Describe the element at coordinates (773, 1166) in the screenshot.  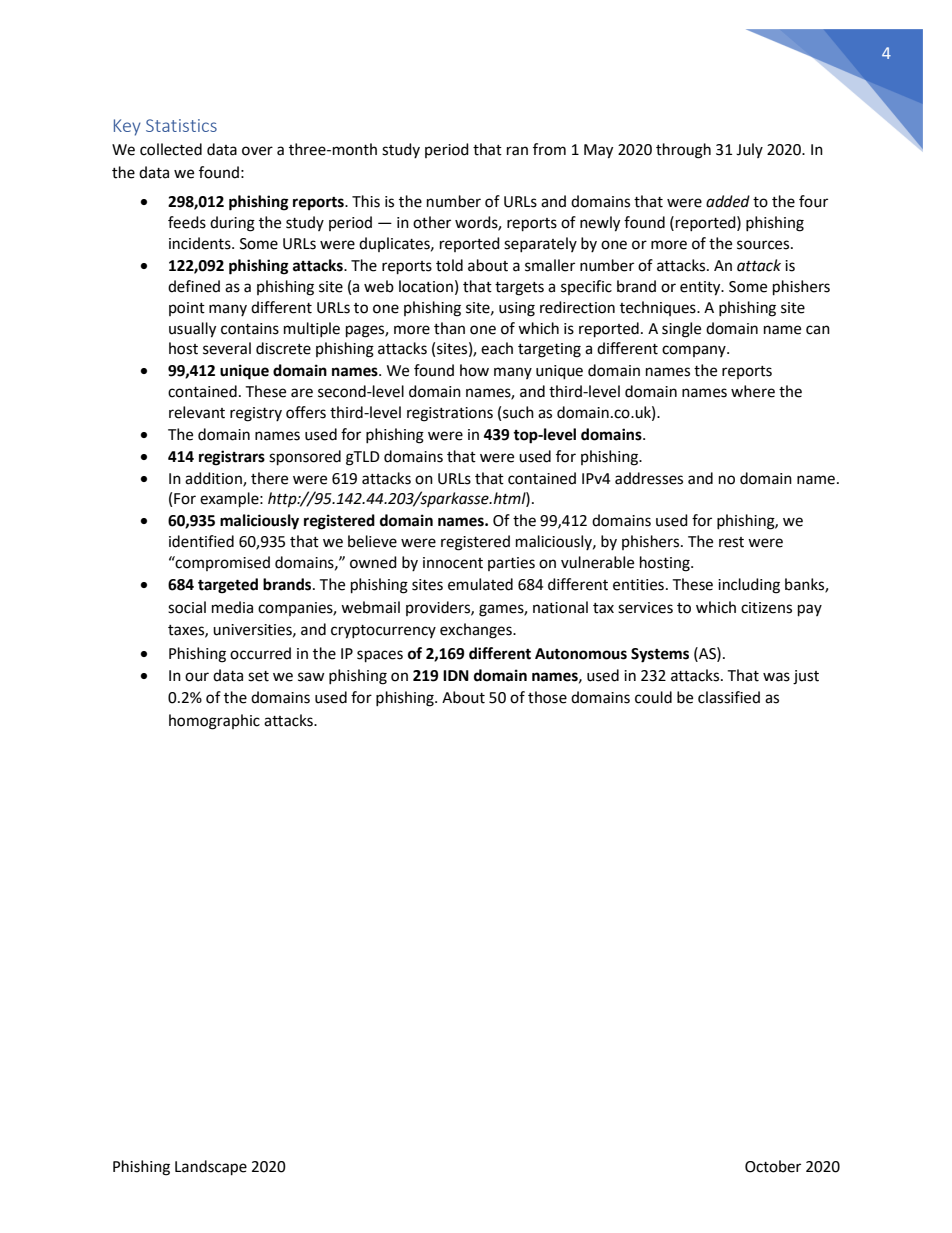
I see `October` at that location.
